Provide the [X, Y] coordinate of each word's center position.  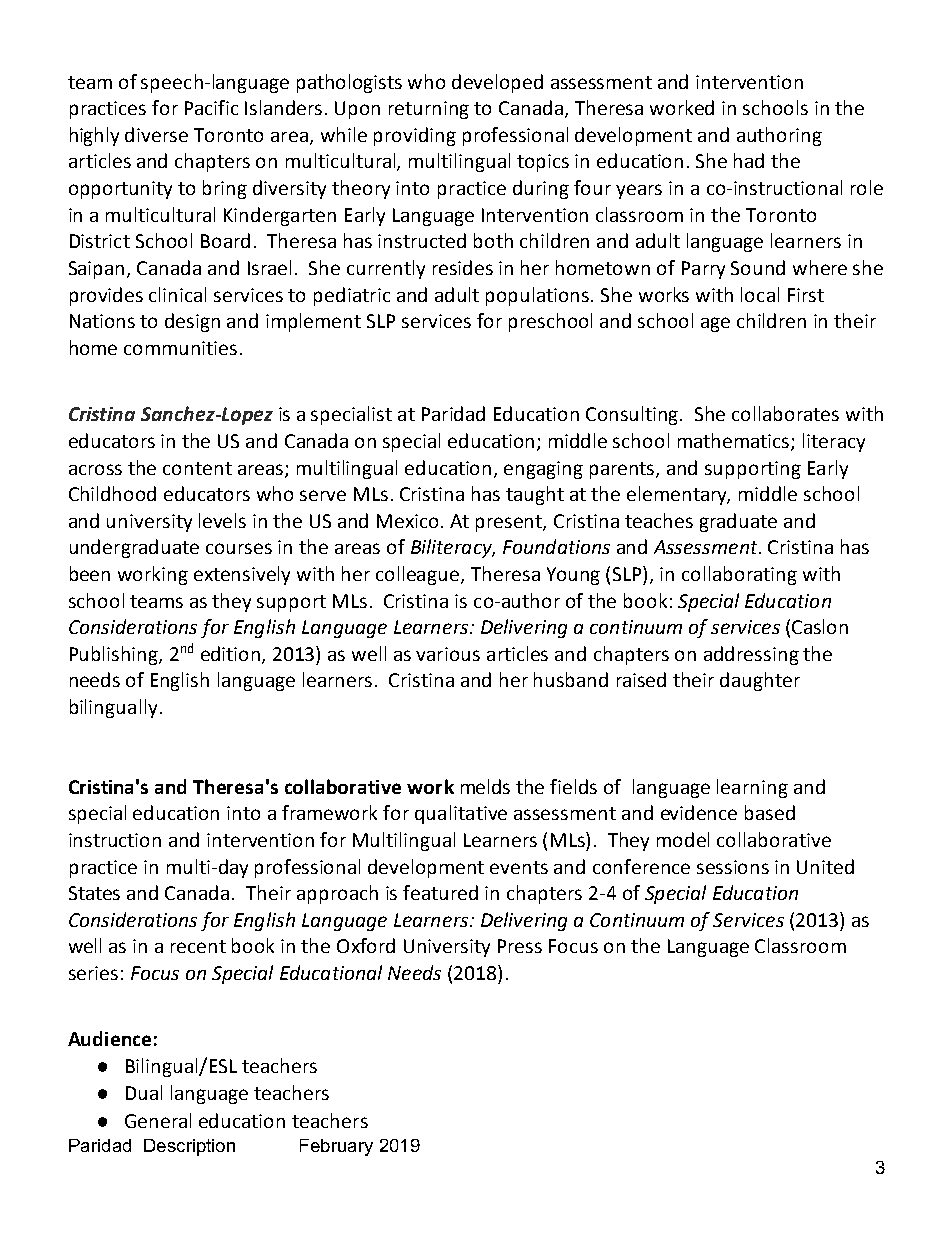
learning [752, 788]
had [749, 160]
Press [520, 946]
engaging [543, 470]
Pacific [211, 107]
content [197, 468]
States [94, 893]
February [336, 1147]
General [158, 1120]
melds [485, 786]
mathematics [735, 441]
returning [429, 110]
